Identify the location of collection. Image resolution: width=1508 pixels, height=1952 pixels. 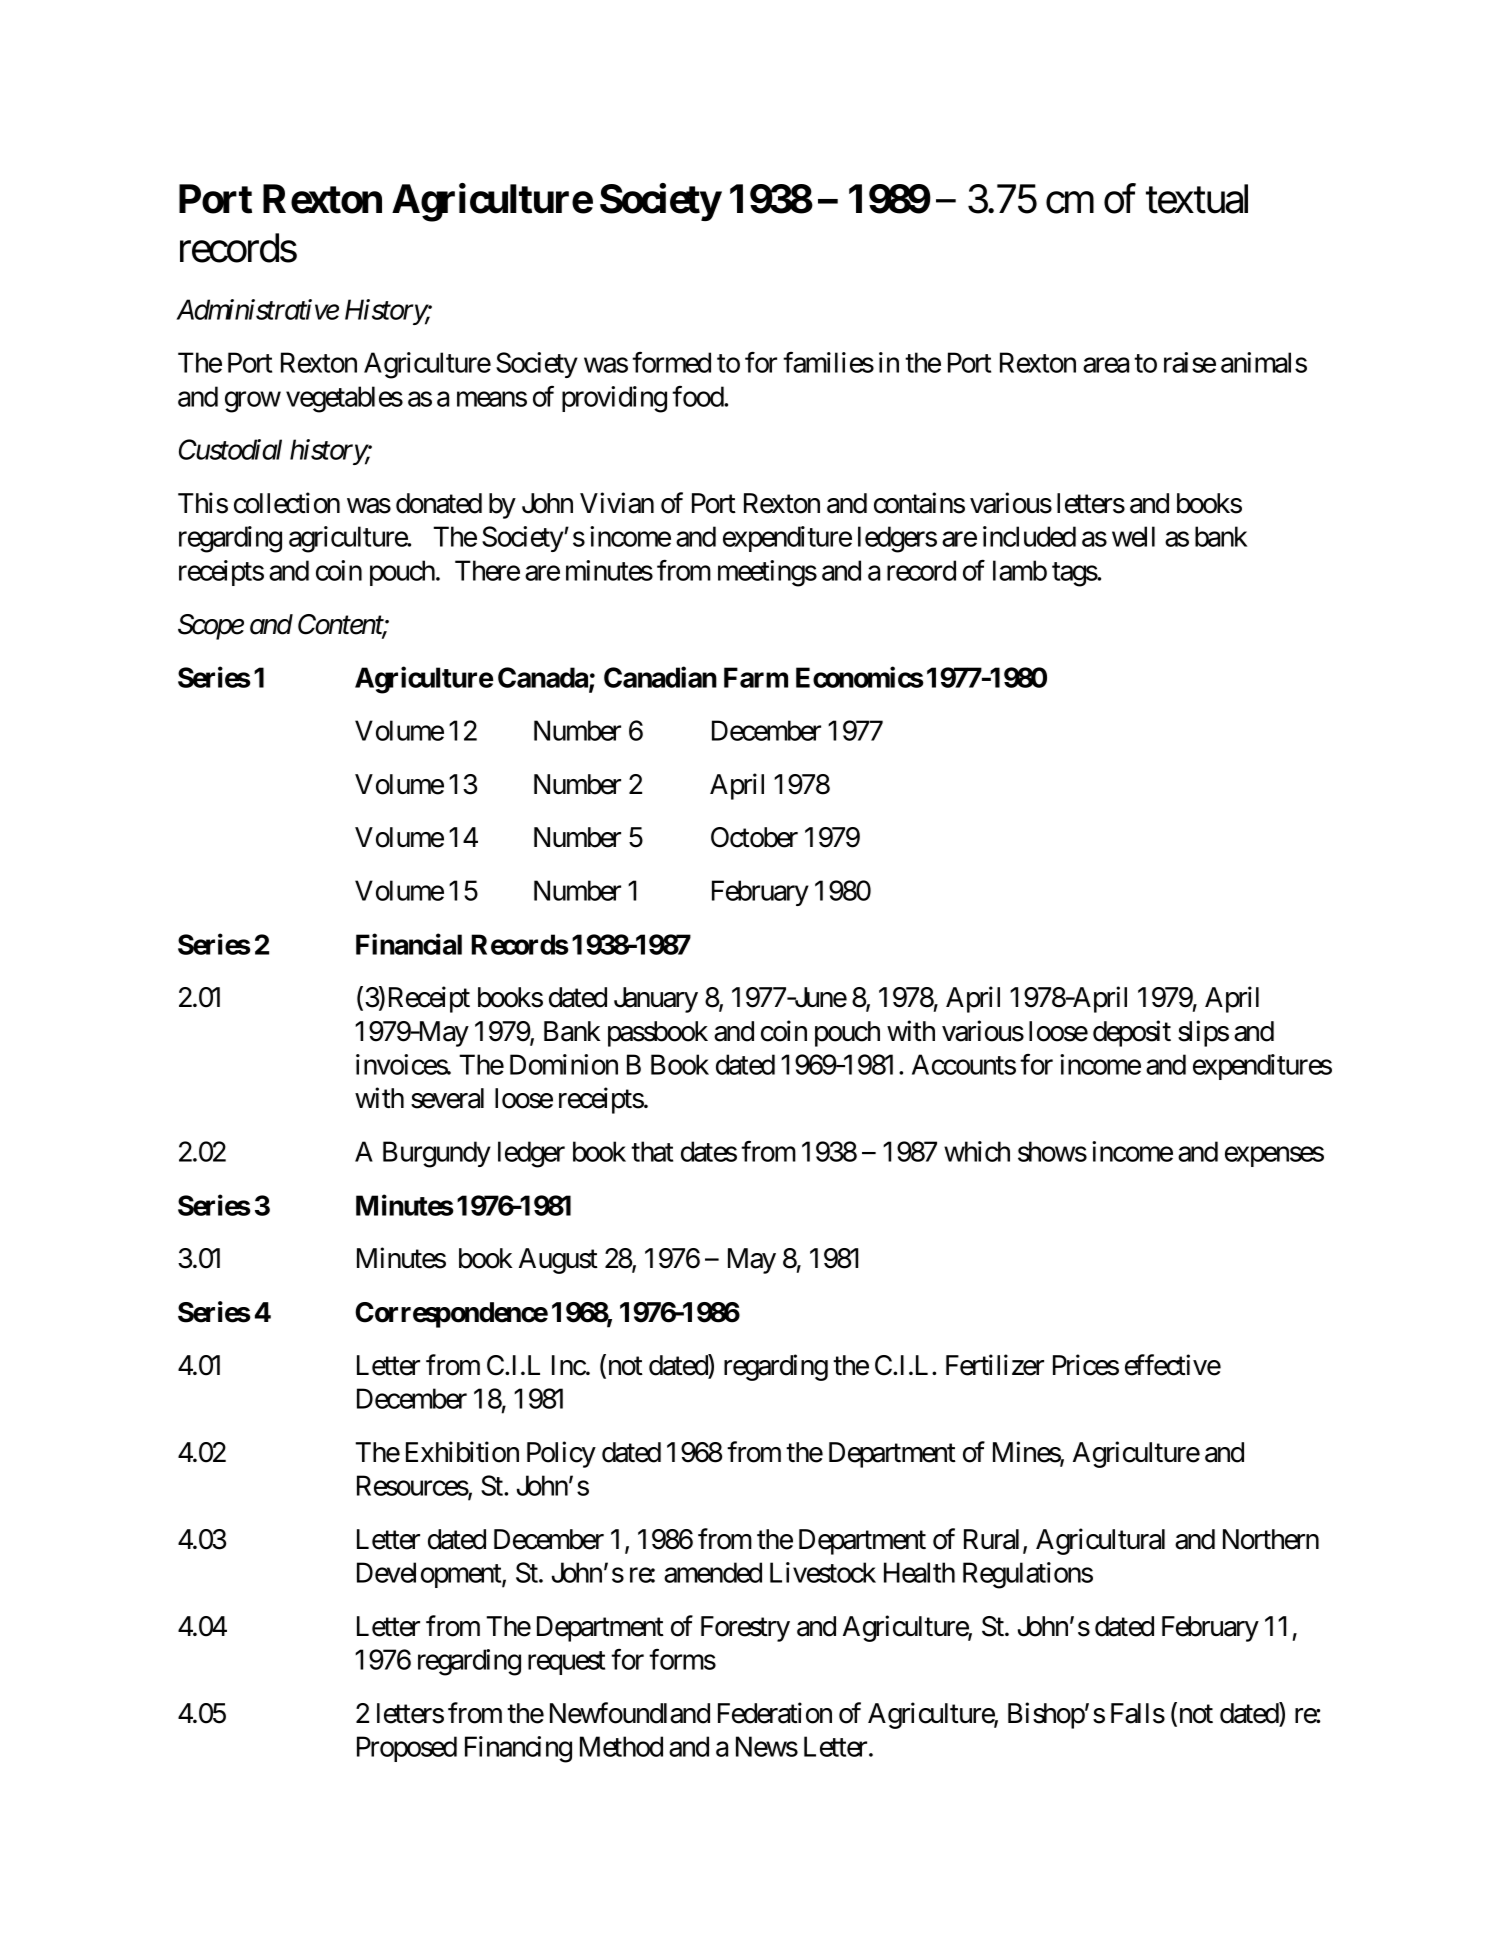
(287, 503).
